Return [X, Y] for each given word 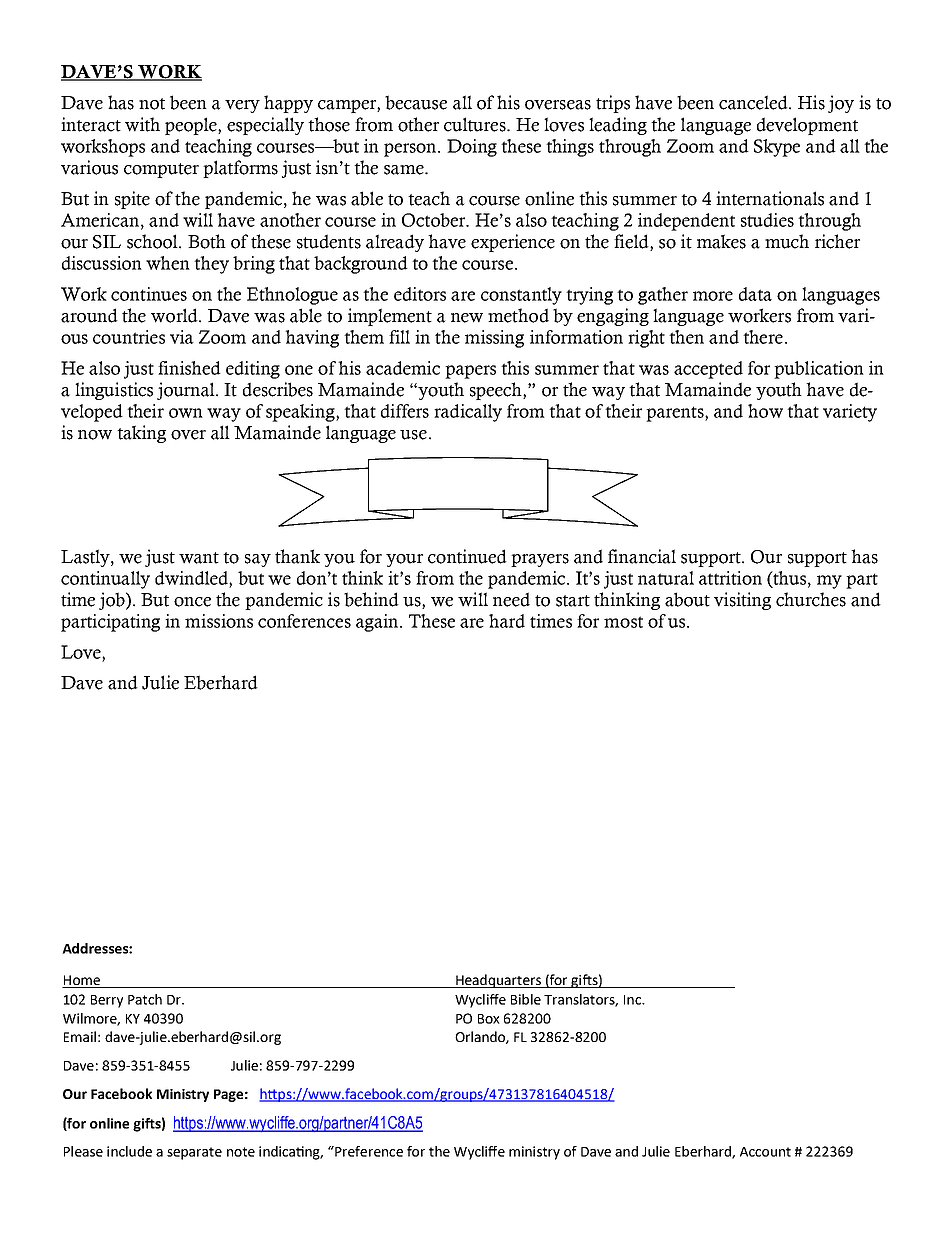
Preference [368, 1151]
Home [82, 981]
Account [765, 1152]
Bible [526, 999]
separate [194, 1153]
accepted [708, 370]
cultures [476, 124]
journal [187, 391]
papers [470, 372]
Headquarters [498, 981]
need [511, 599]
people [192, 126]
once [192, 602]
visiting [742, 601]
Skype [777, 148]
